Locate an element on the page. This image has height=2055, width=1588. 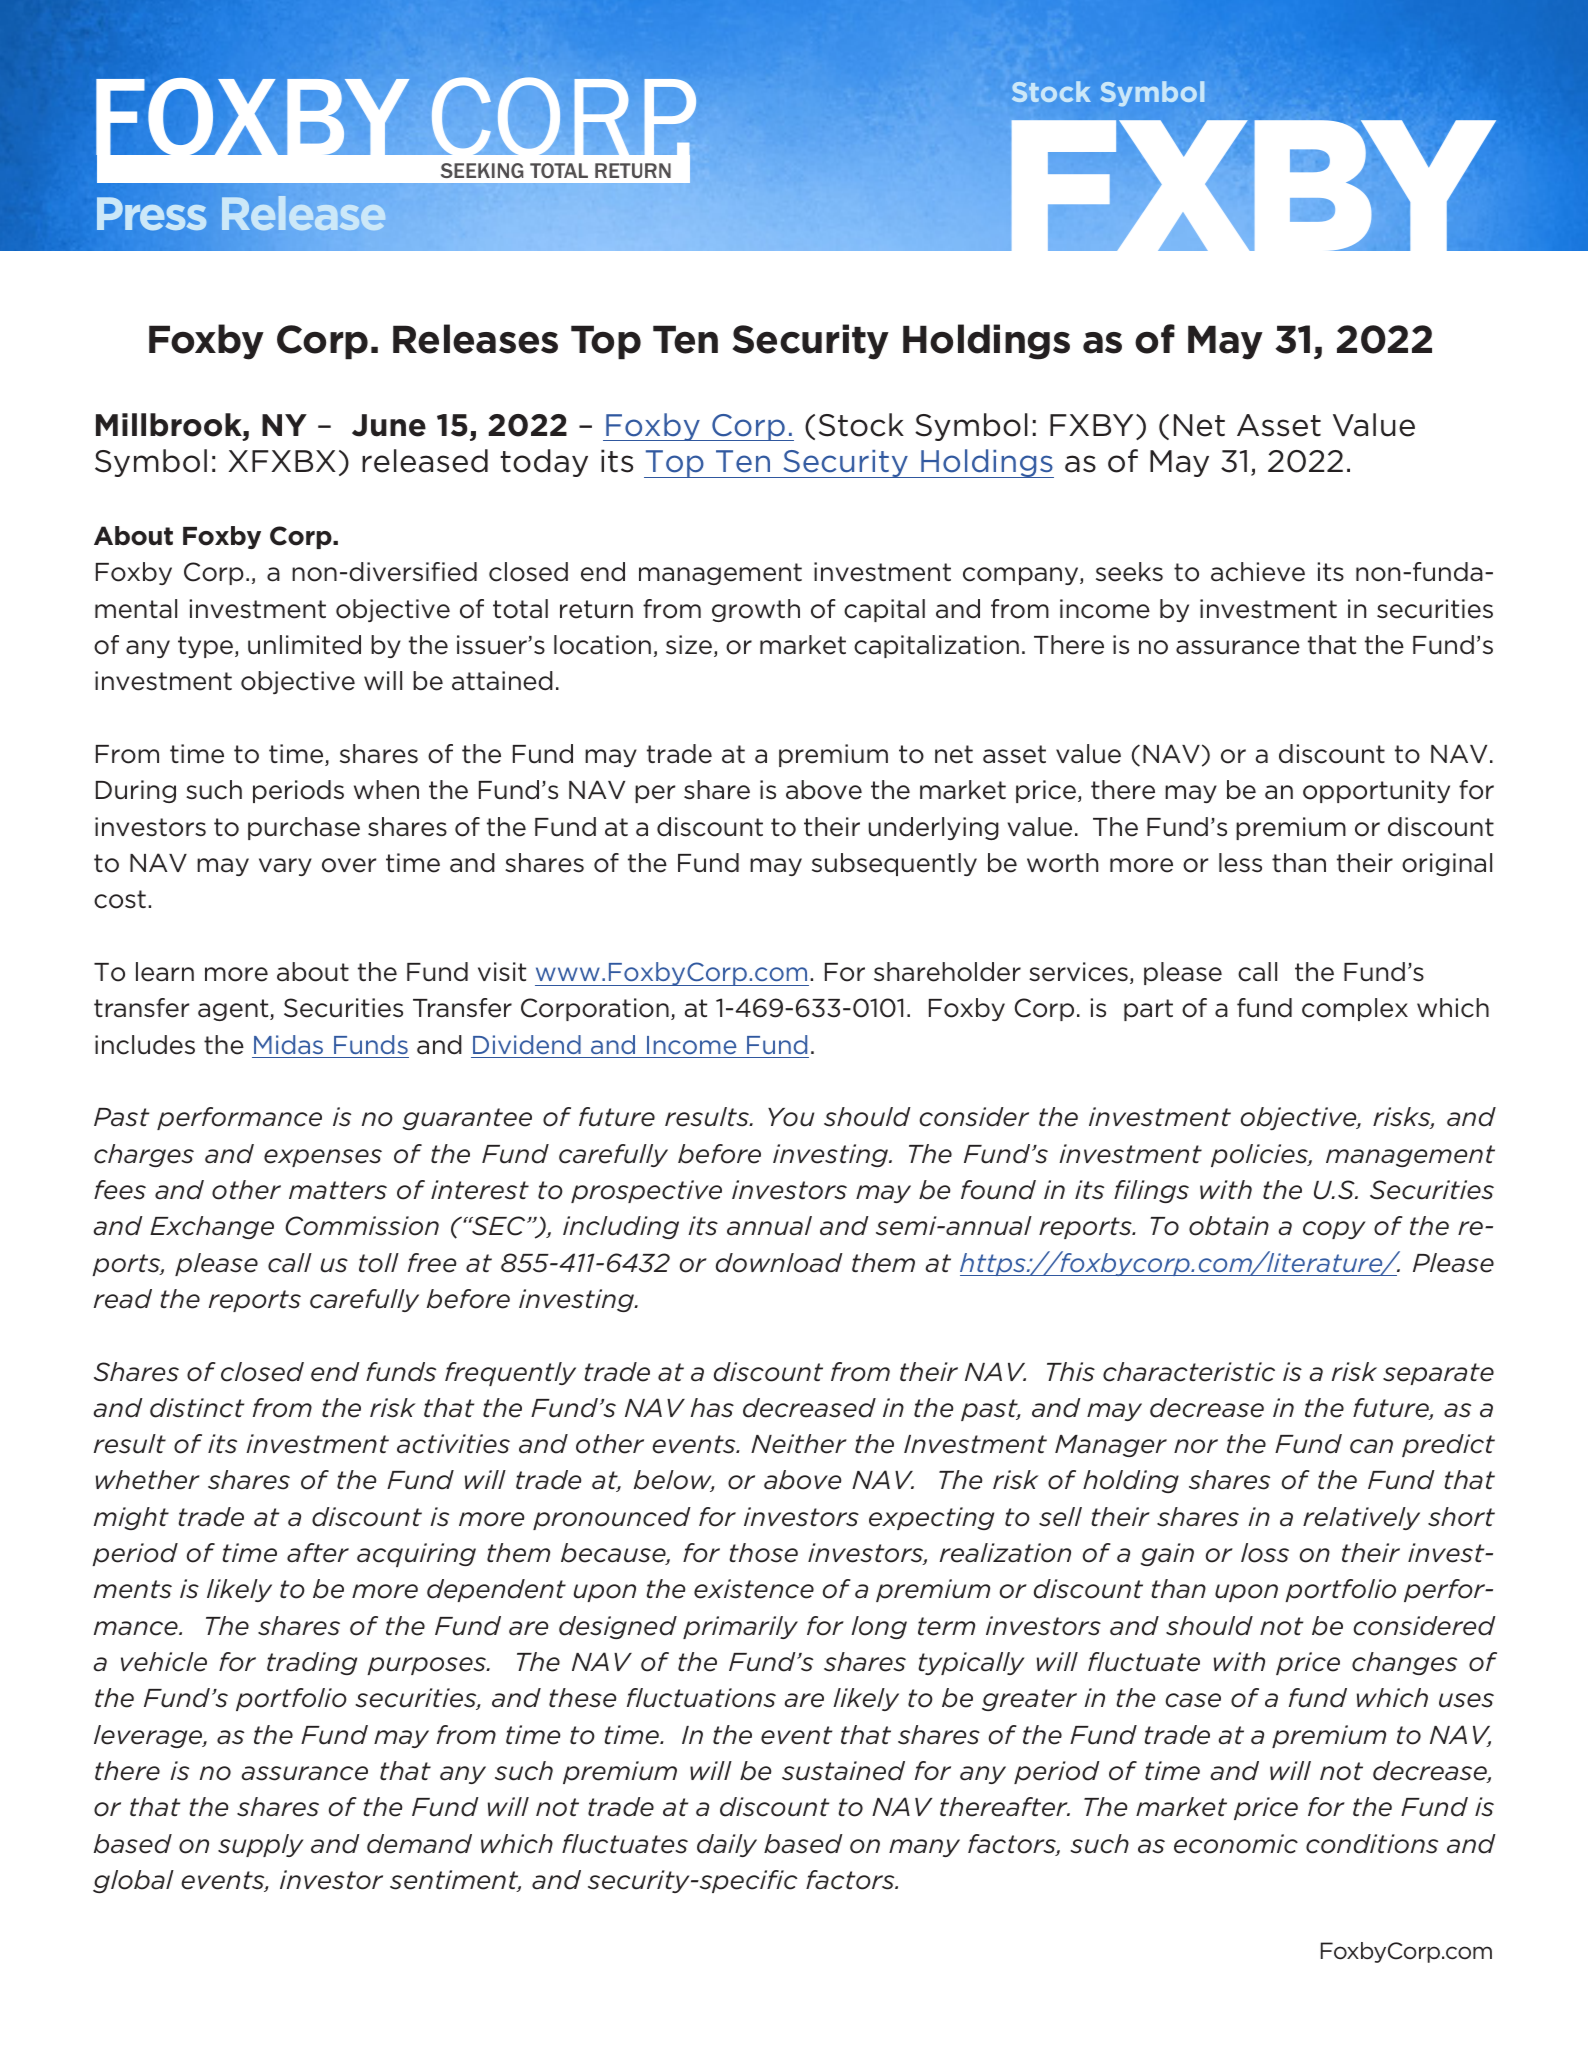
supply is located at coordinates (260, 1845).
